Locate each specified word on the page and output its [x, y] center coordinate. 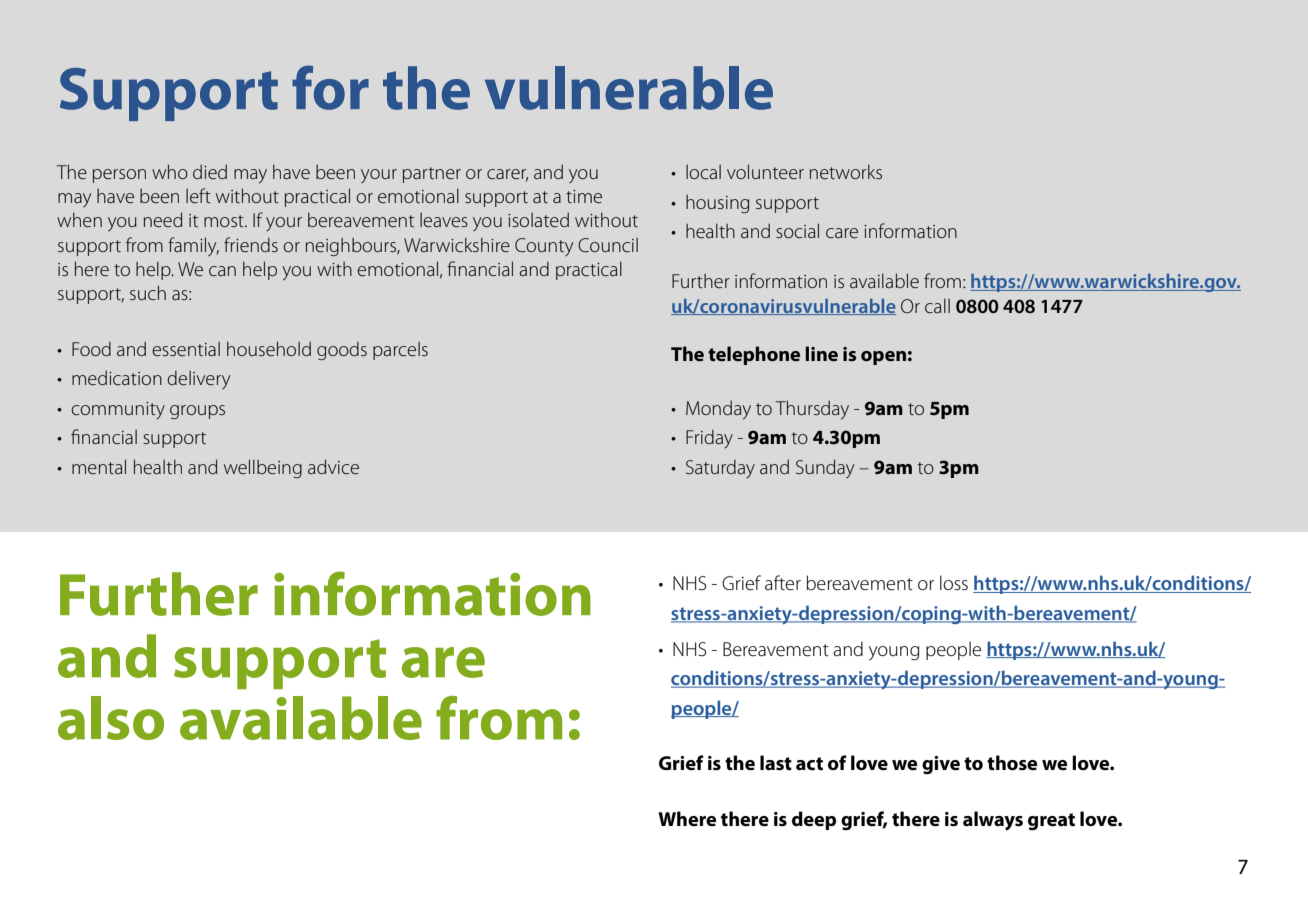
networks [846, 171]
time [584, 197]
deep [814, 820]
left [198, 195]
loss [954, 582]
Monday [718, 410]
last [776, 763]
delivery [198, 380]
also [111, 718]
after [783, 583]
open [883, 358]
